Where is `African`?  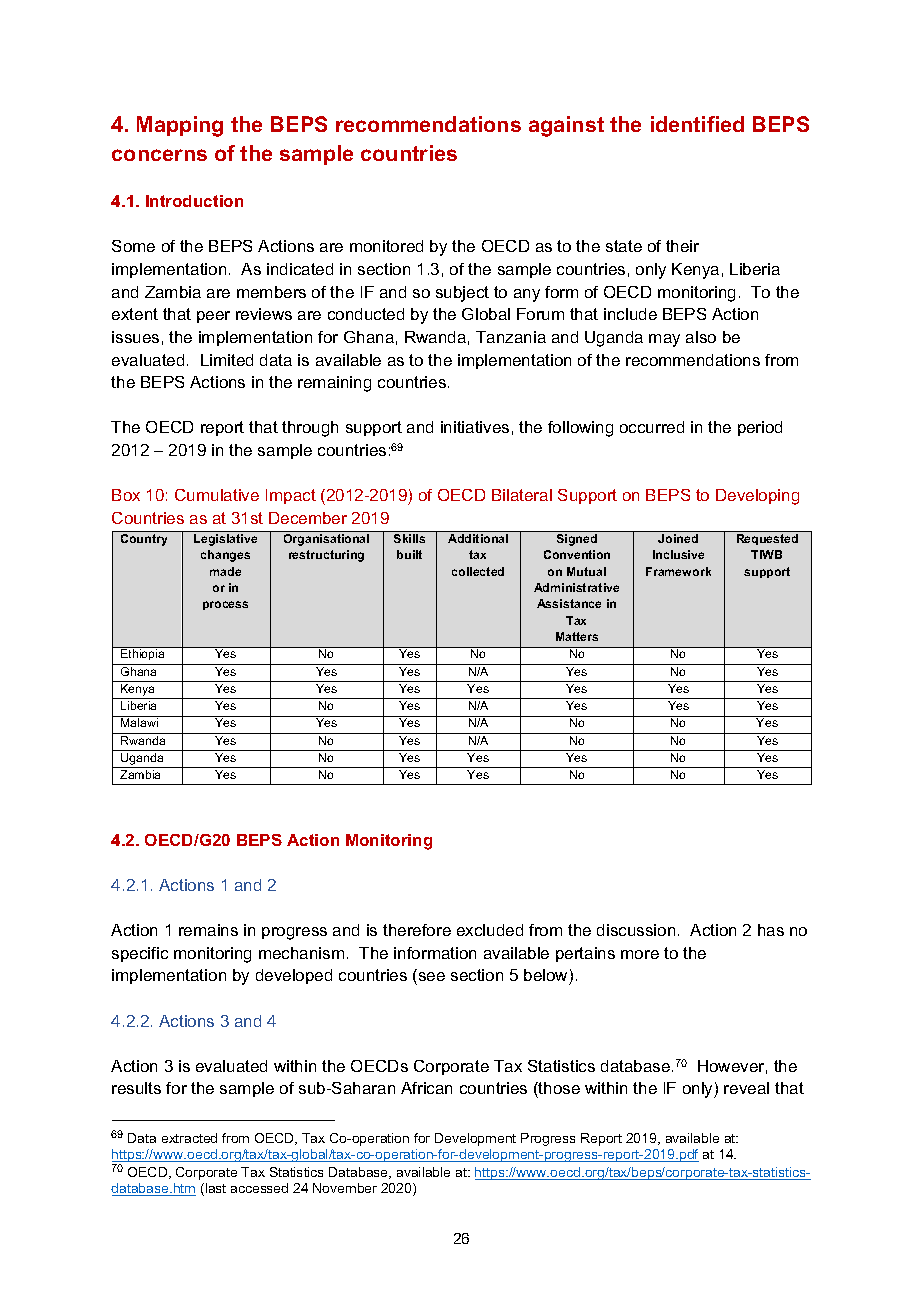
African is located at coordinates (426, 1088).
